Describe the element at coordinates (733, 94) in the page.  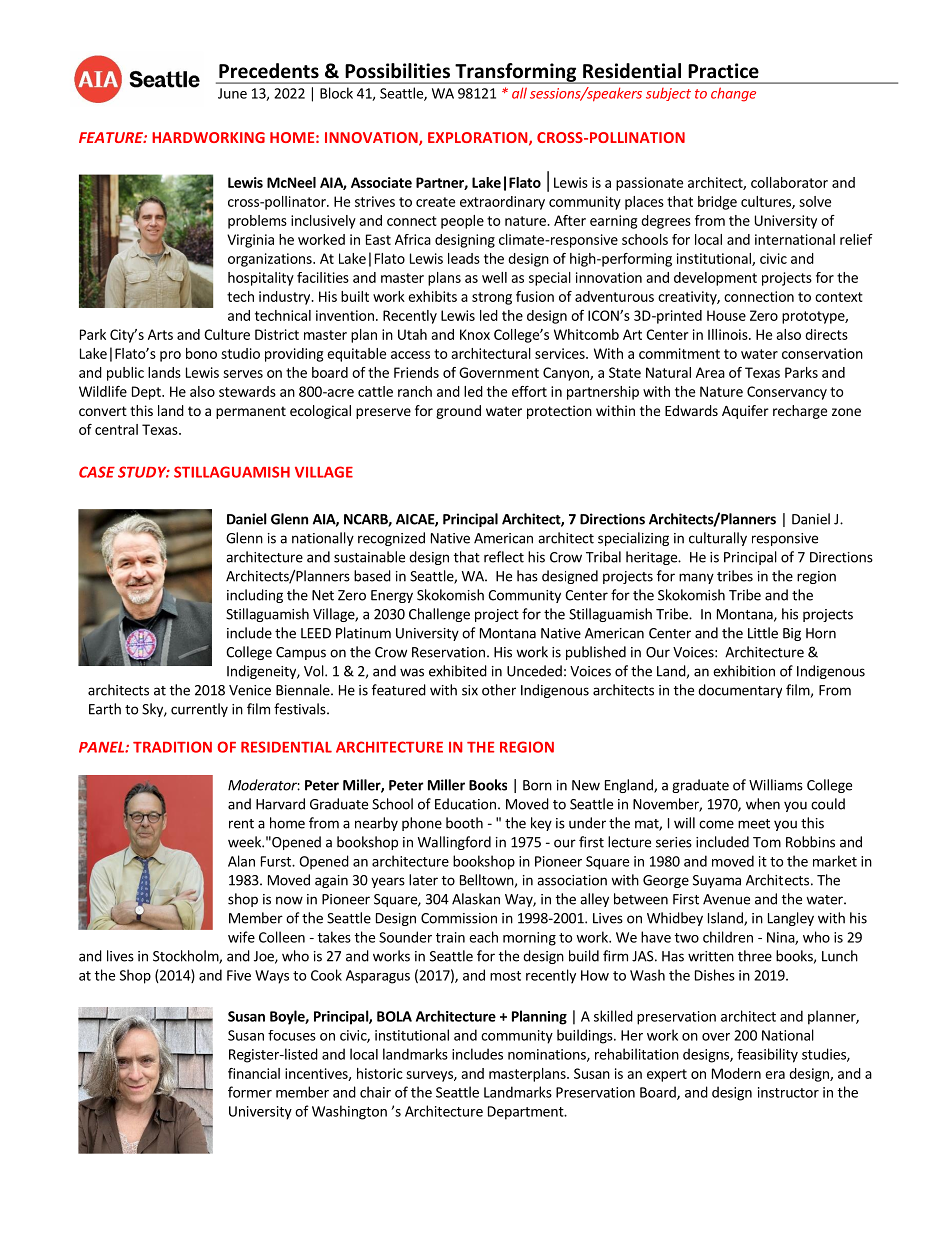
I see `change` at that location.
